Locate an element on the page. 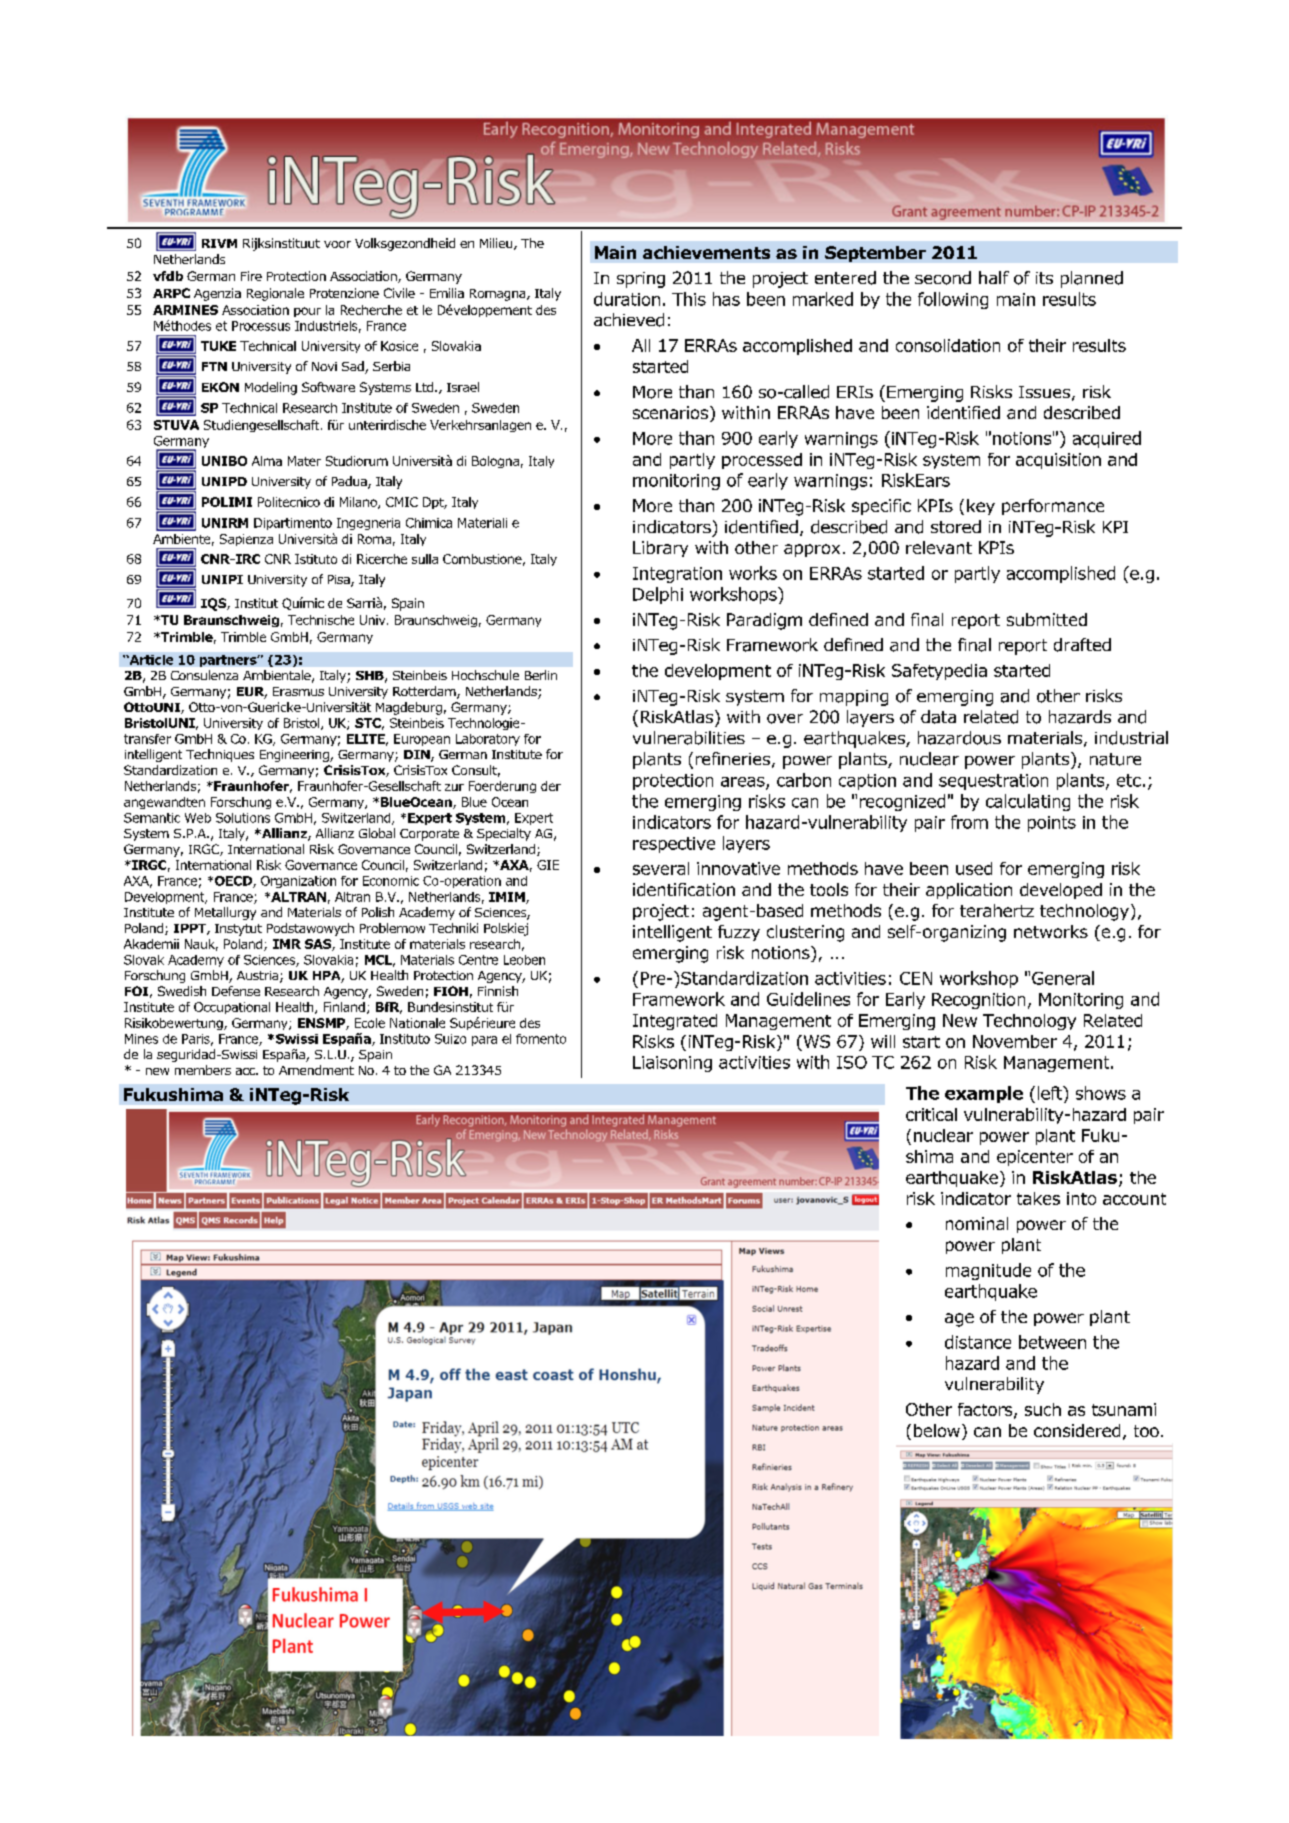  Erasmus is located at coordinates (298, 691).
